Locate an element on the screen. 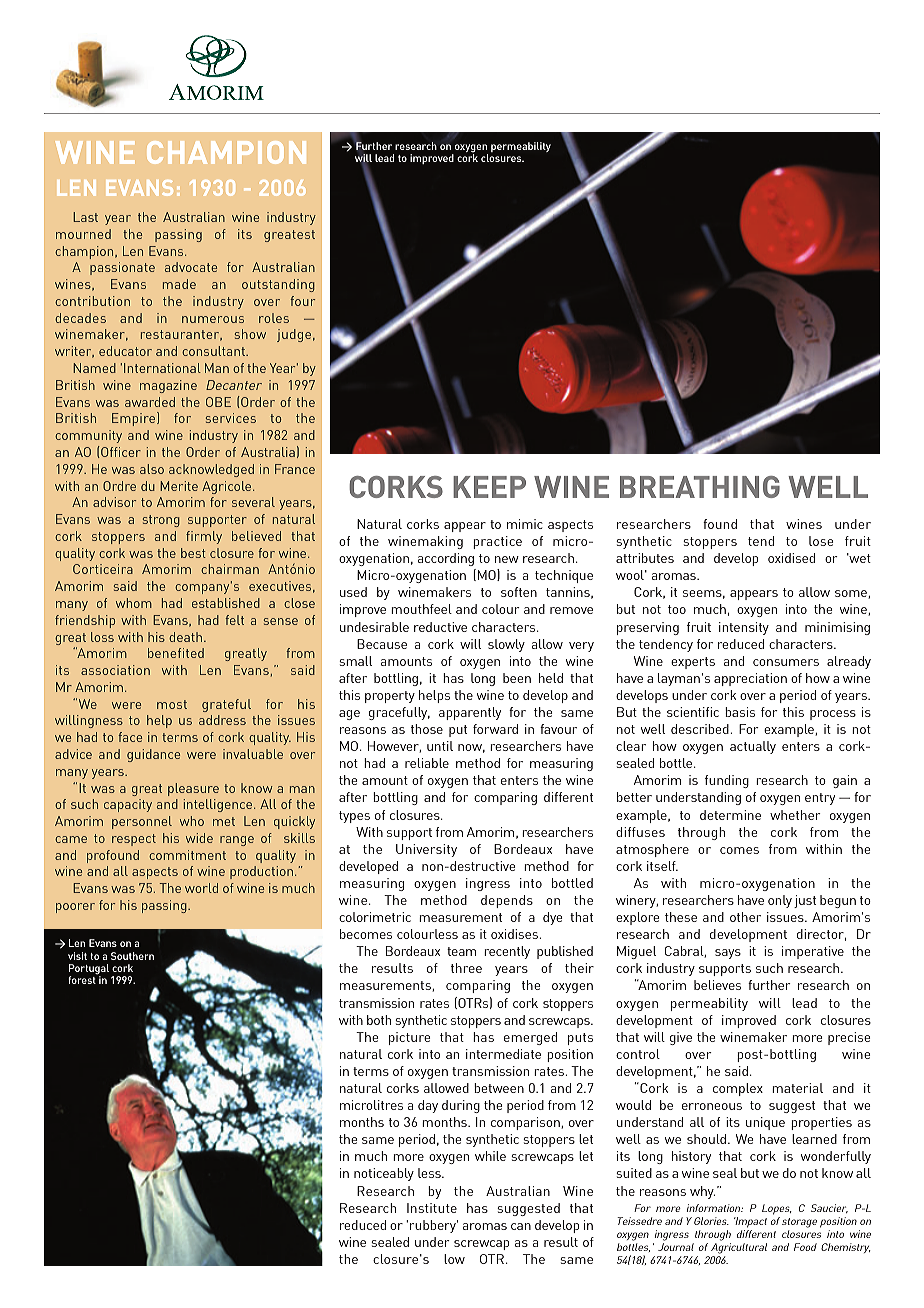 The image size is (924, 1308). four is located at coordinates (302, 301).
